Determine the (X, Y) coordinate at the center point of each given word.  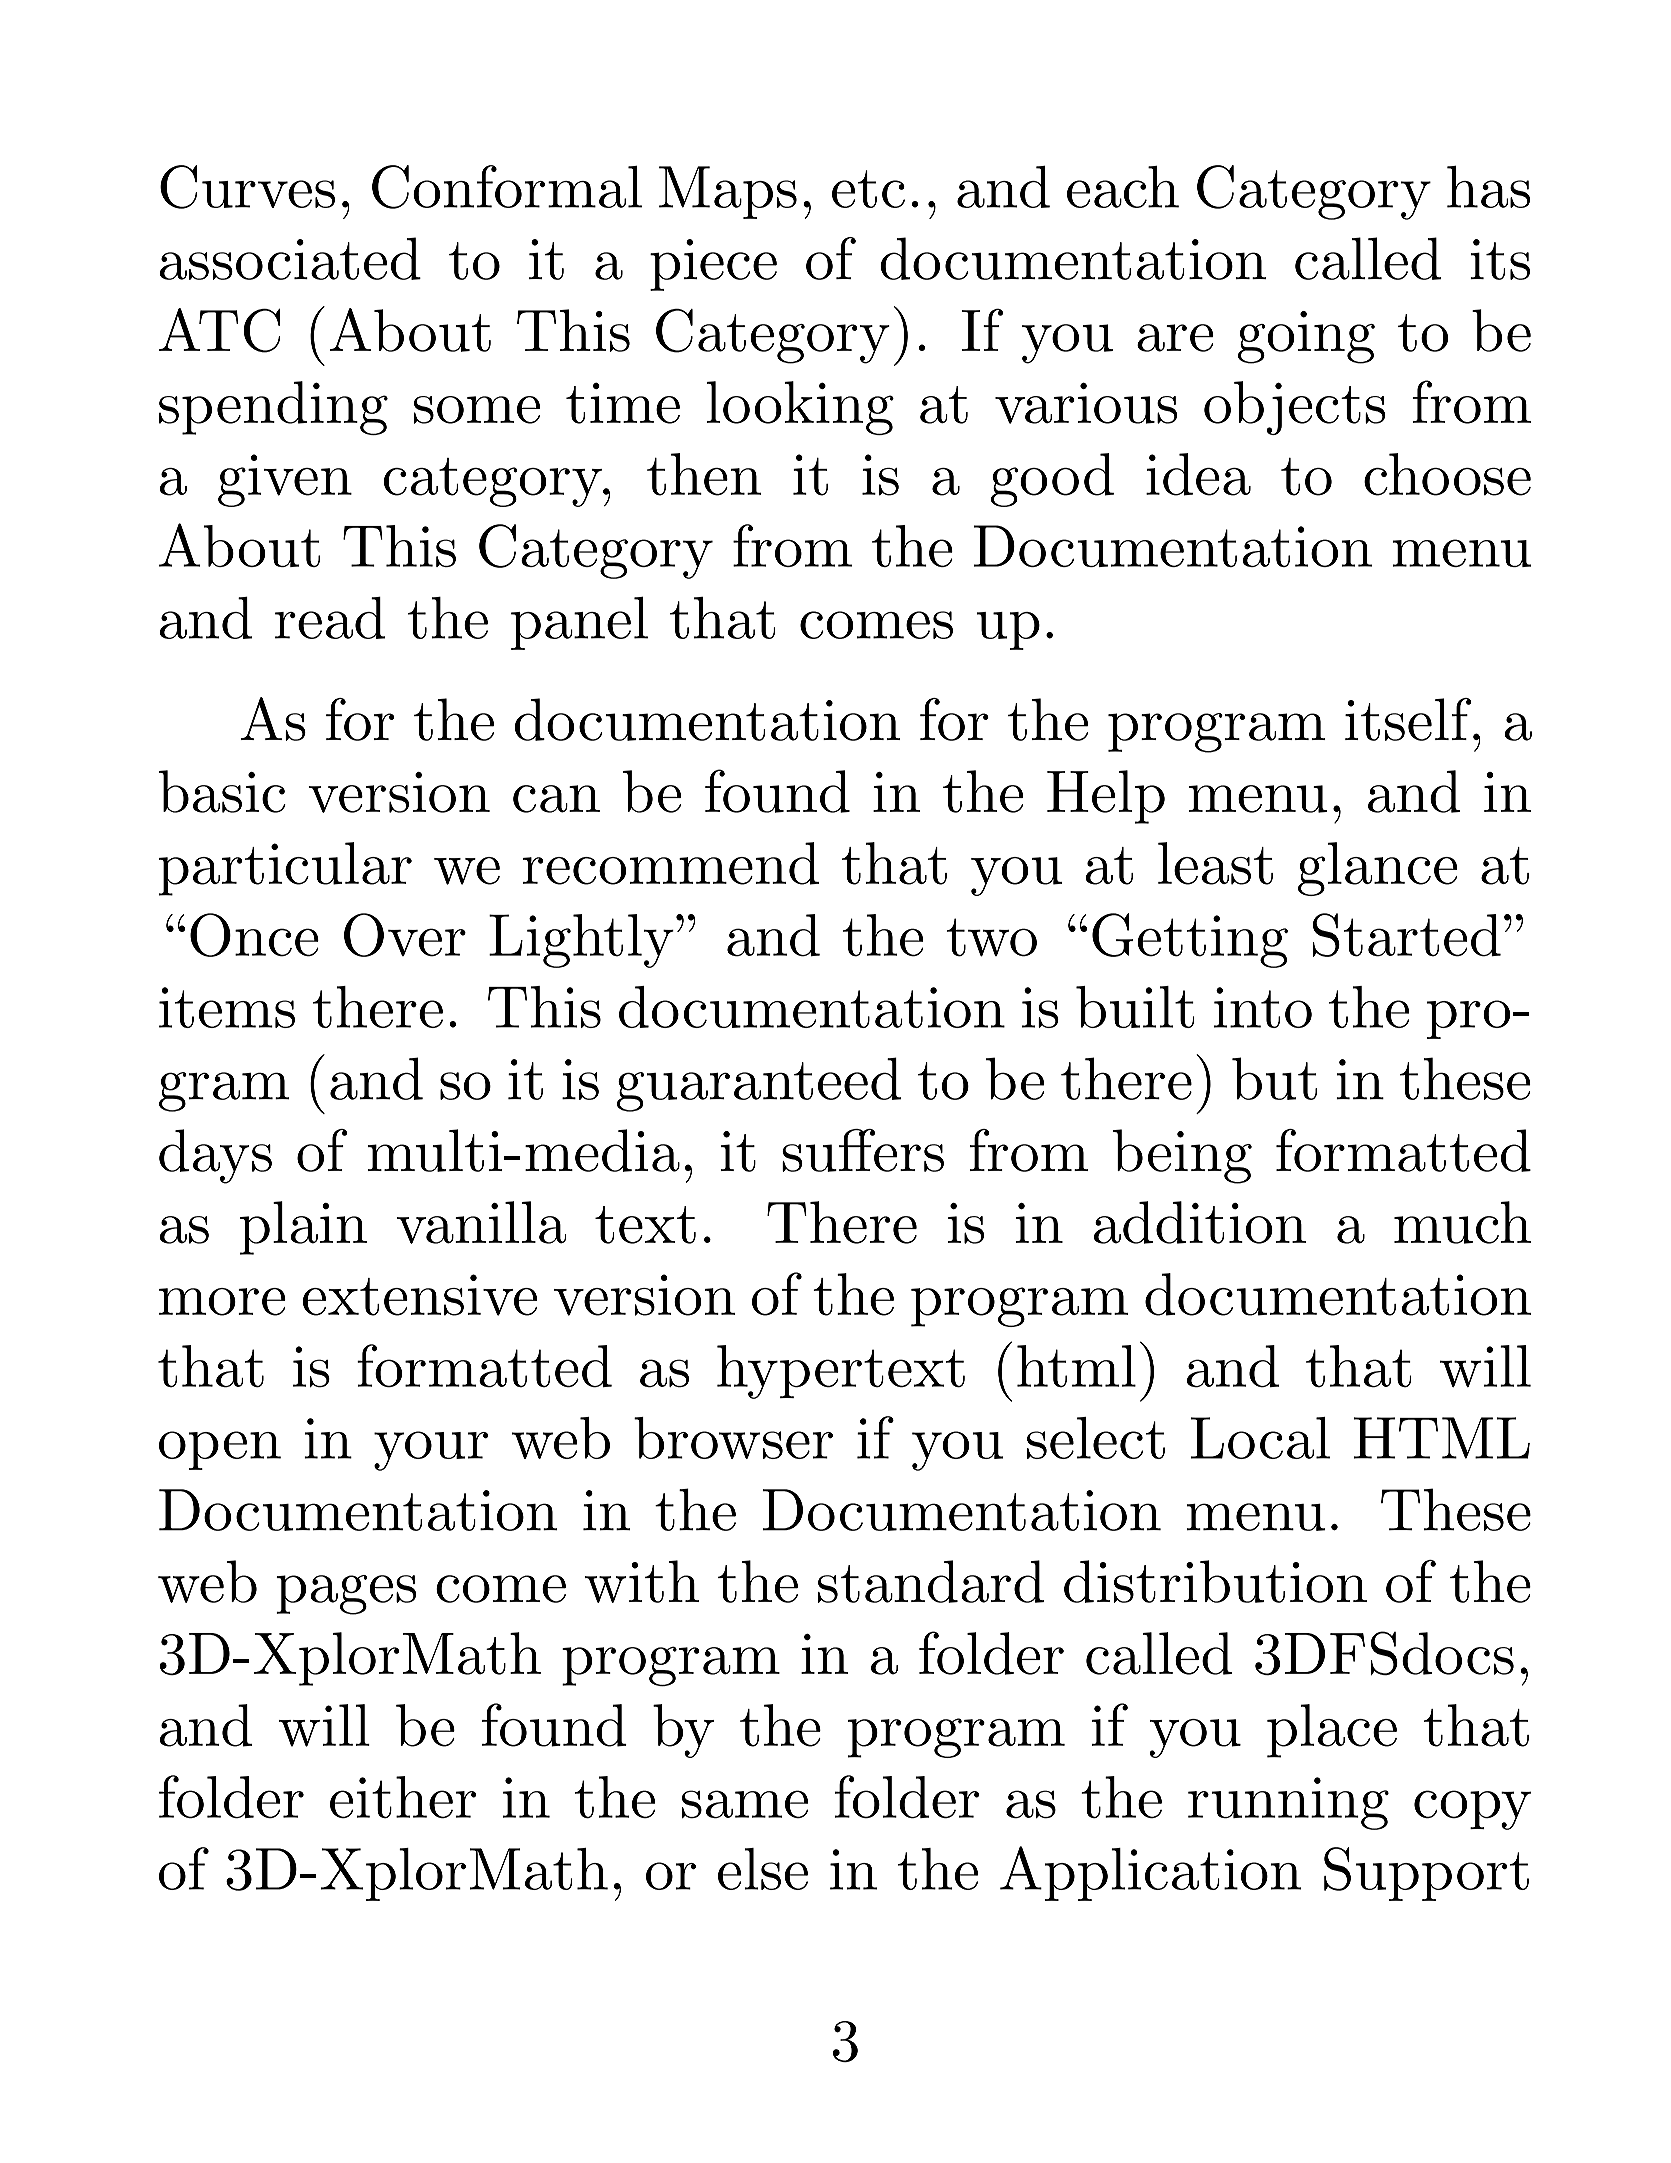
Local (1260, 1438)
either (403, 1797)
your (431, 1451)
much (1462, 1222)
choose (1447, 474)
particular (285, 869)
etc (868, 189)
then (704, 474)
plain (303, 1228)
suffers (863, 1150)
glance (1378, 869)
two (992, 937)
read (330, 618)
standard (931, 1581)
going (1306, 337)
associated (290, 258)
